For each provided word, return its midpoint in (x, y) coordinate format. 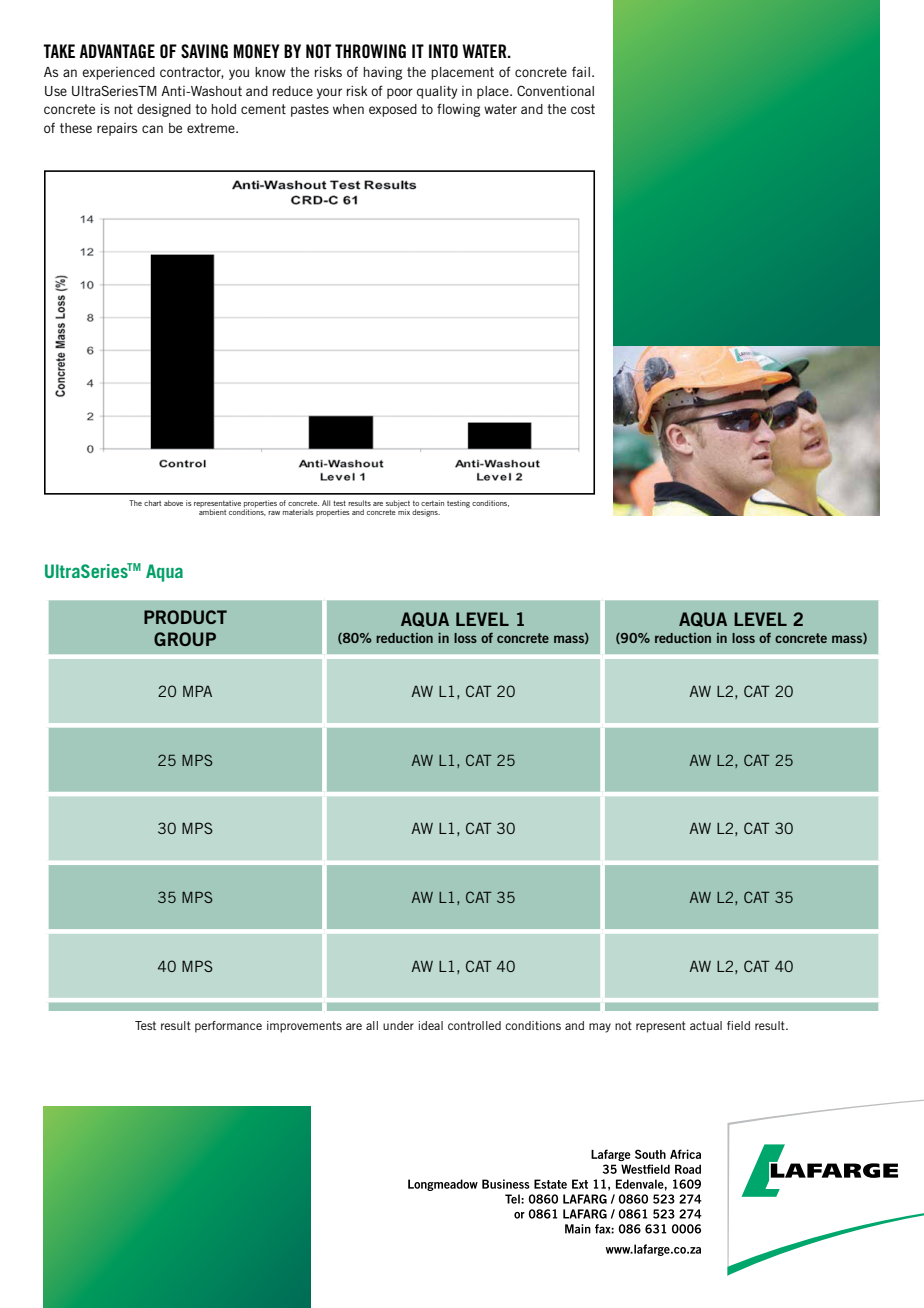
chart (152, 503)
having (382, 73)
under (398, 1025)
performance (228, 1027)
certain (432, 503)
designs (426, 513)
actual (706, 1025)
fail (581, 71)
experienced (118, 73)
